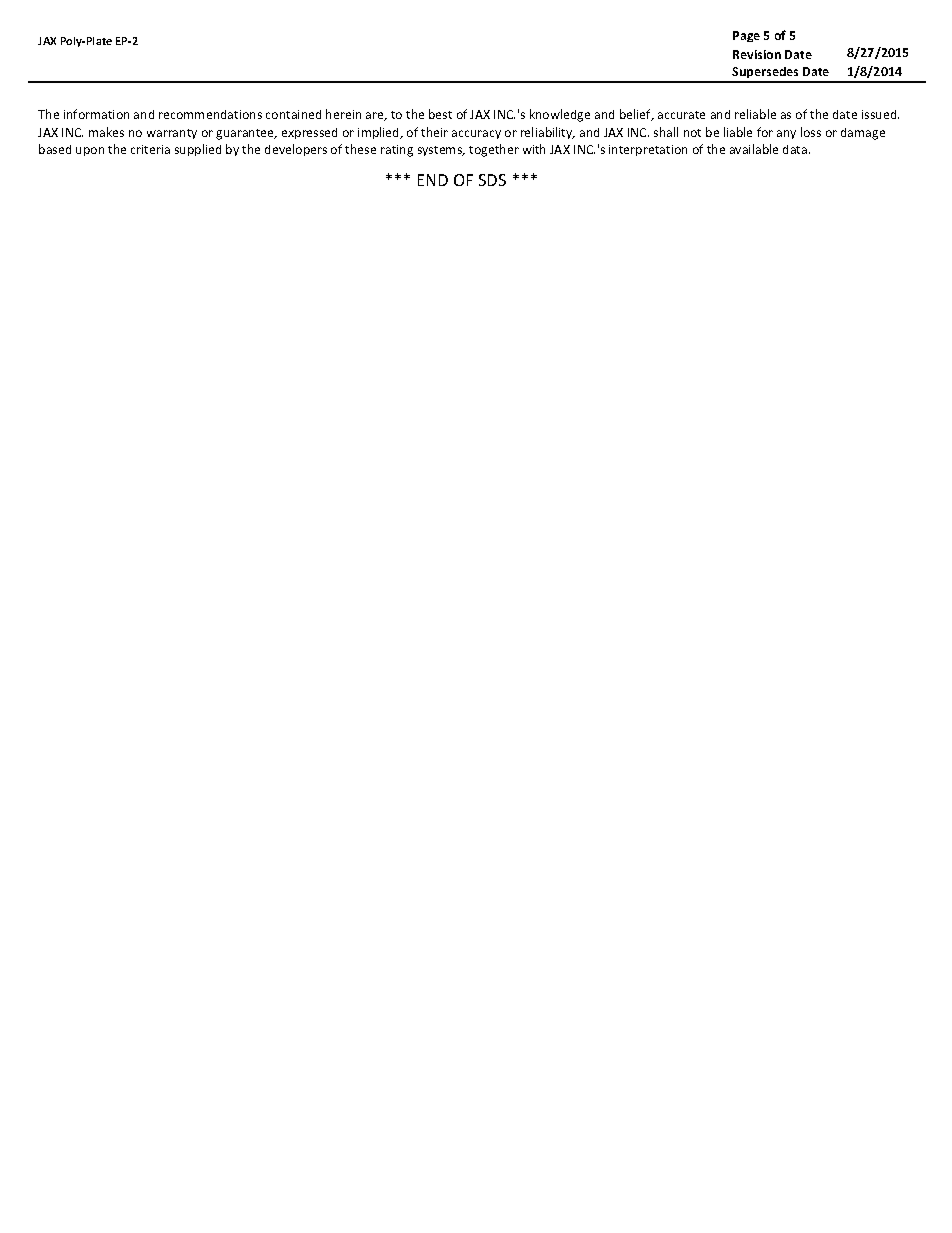  What do you see at coordinates (96, 114) in the screenshot?
I see `information` at bounding box center [96, 114].
